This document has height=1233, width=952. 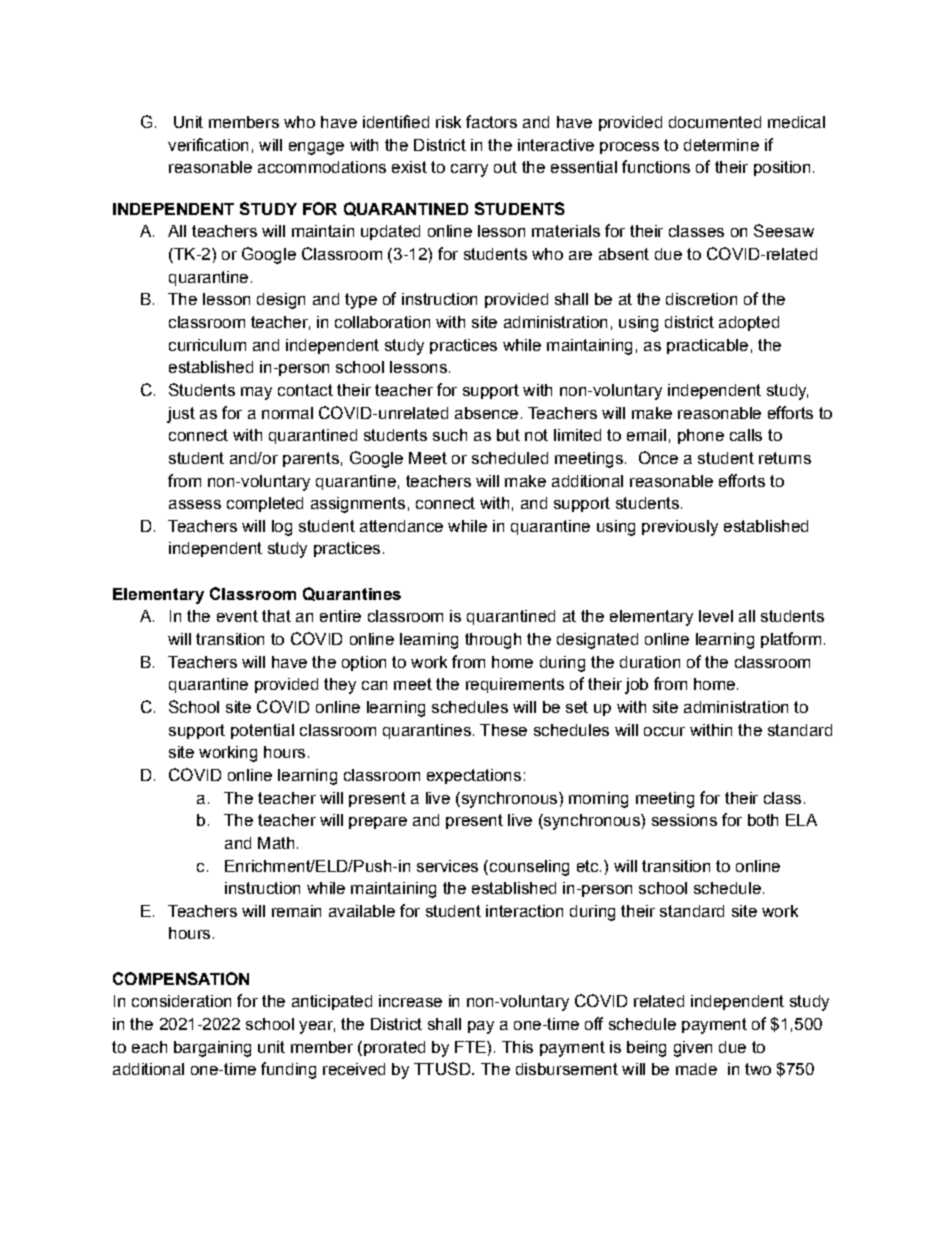 What do you see at coordinates (707, 346) in the document?
I see `practicable` at bounding box center [707, 346].
